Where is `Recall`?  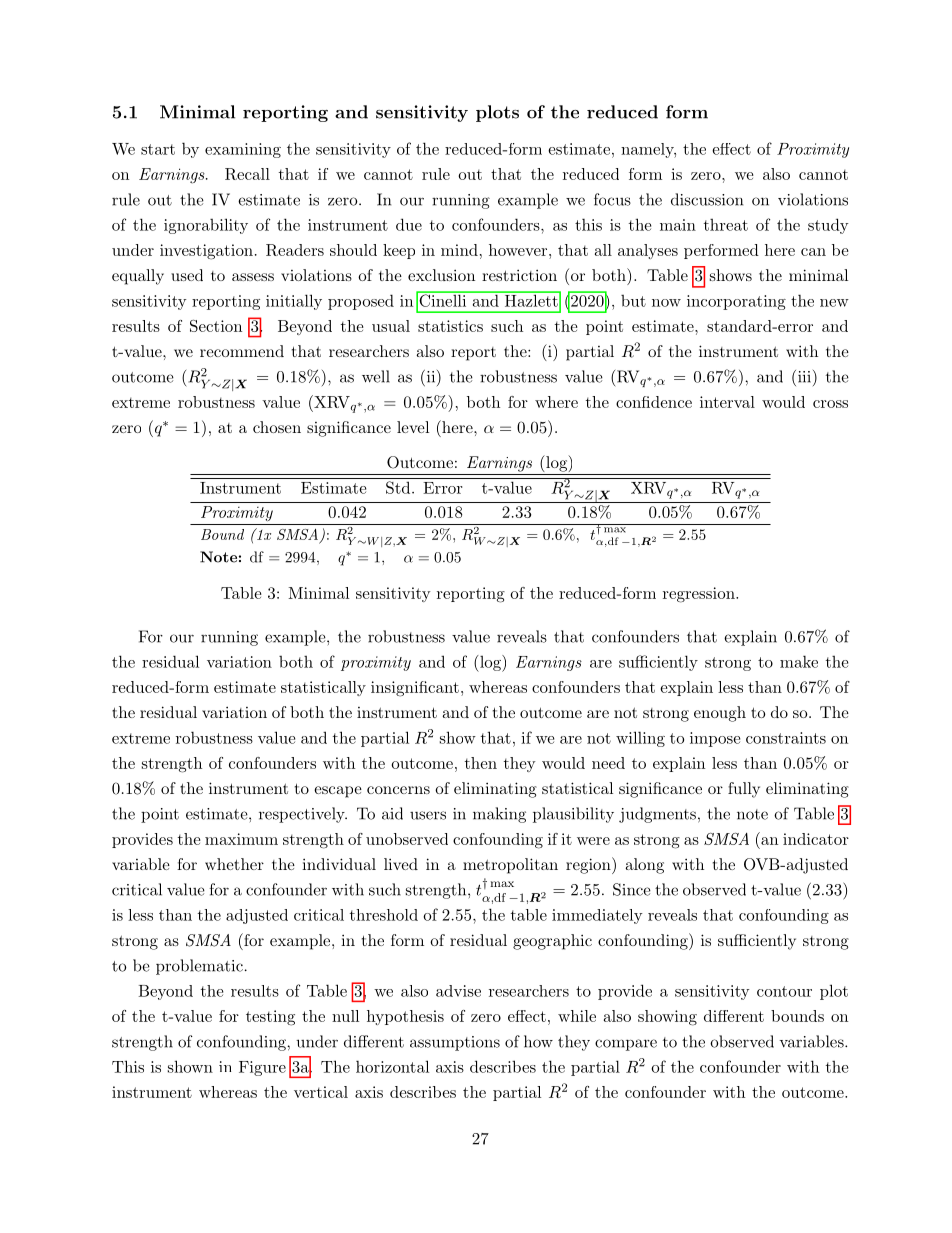
Recall is located at coordinates (247, 174).
